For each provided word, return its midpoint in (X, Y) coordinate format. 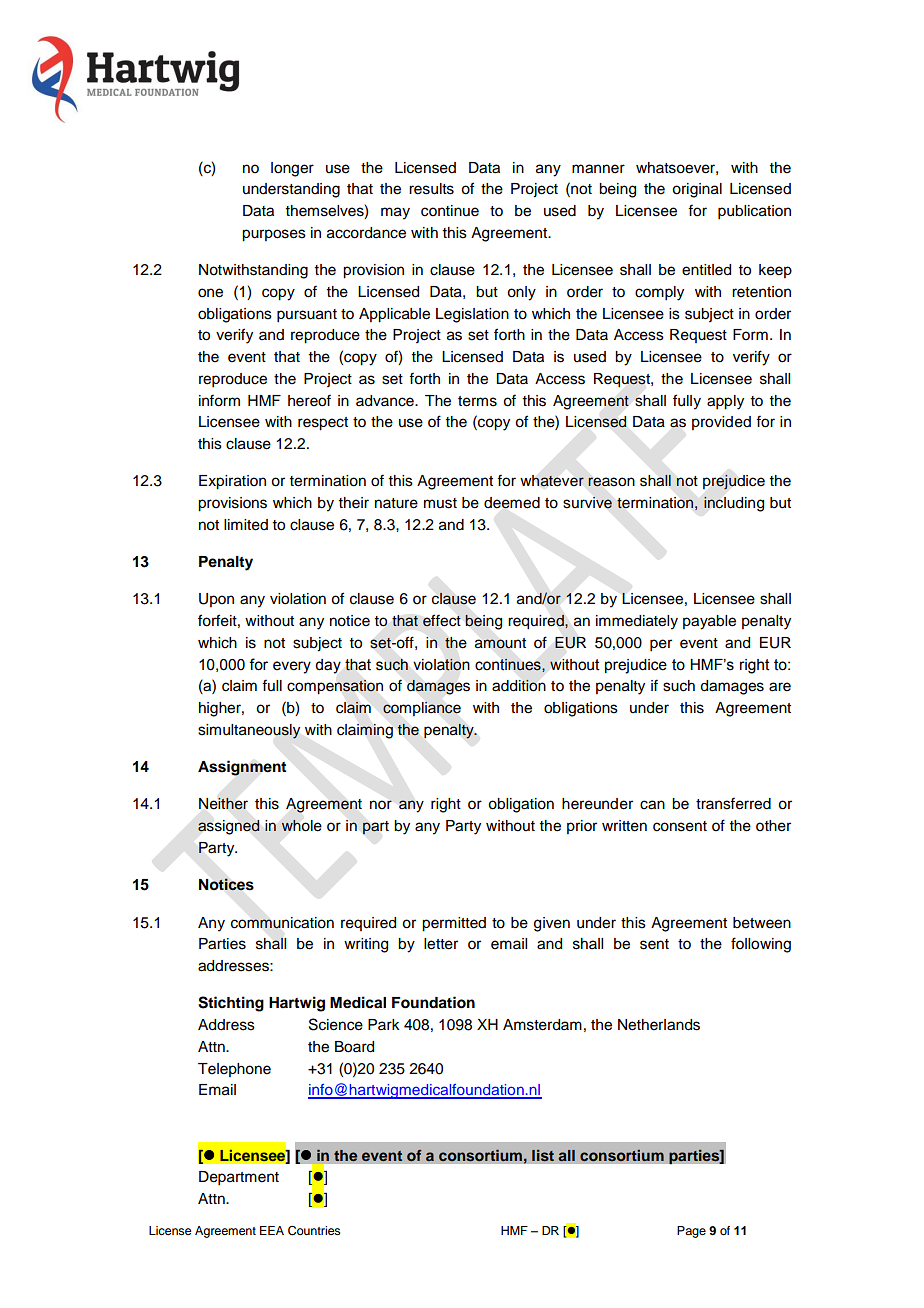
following (761, 945)
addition (519, 685)
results (431, 189)
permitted (454, 924)
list (543, 1155)
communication (282, 923)
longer (292, 169)
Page (691, 1232)
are (780, 687)
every (292, 667)
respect (323, 424)
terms (477, 401)
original (697, 190)
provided (721, 423)
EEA (272, 1230)
